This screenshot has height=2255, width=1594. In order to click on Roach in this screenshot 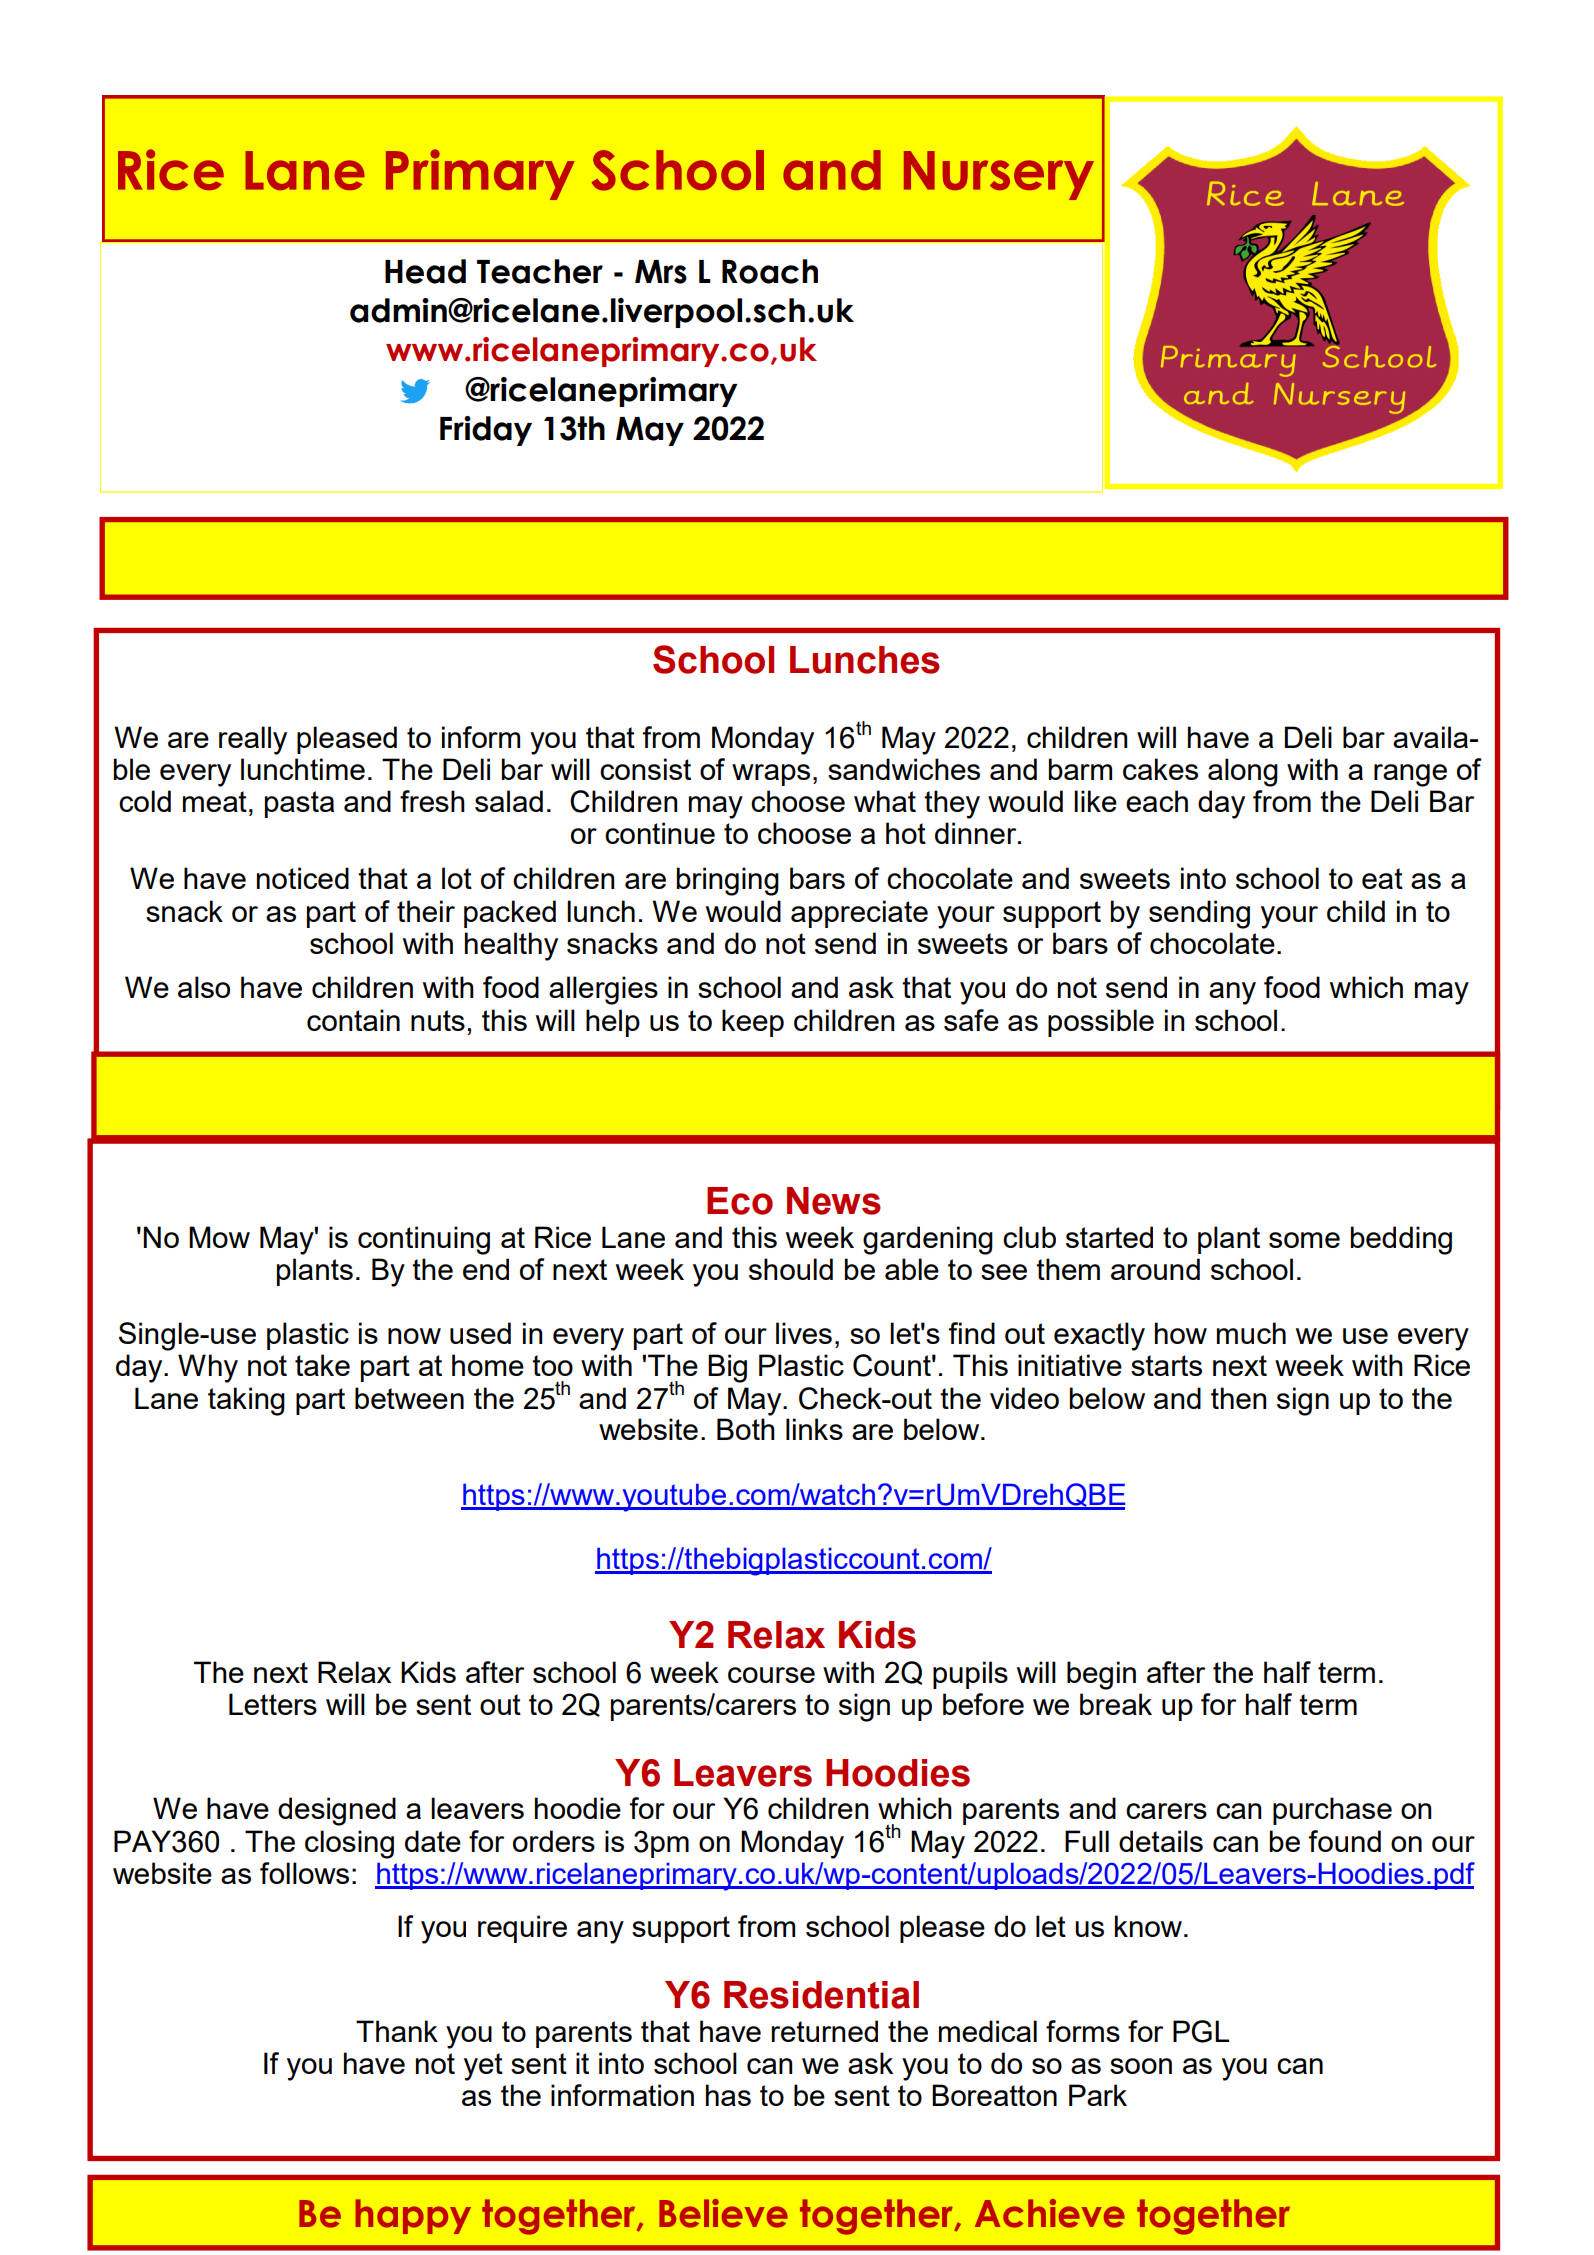, I will do `click(770, 271)`.
